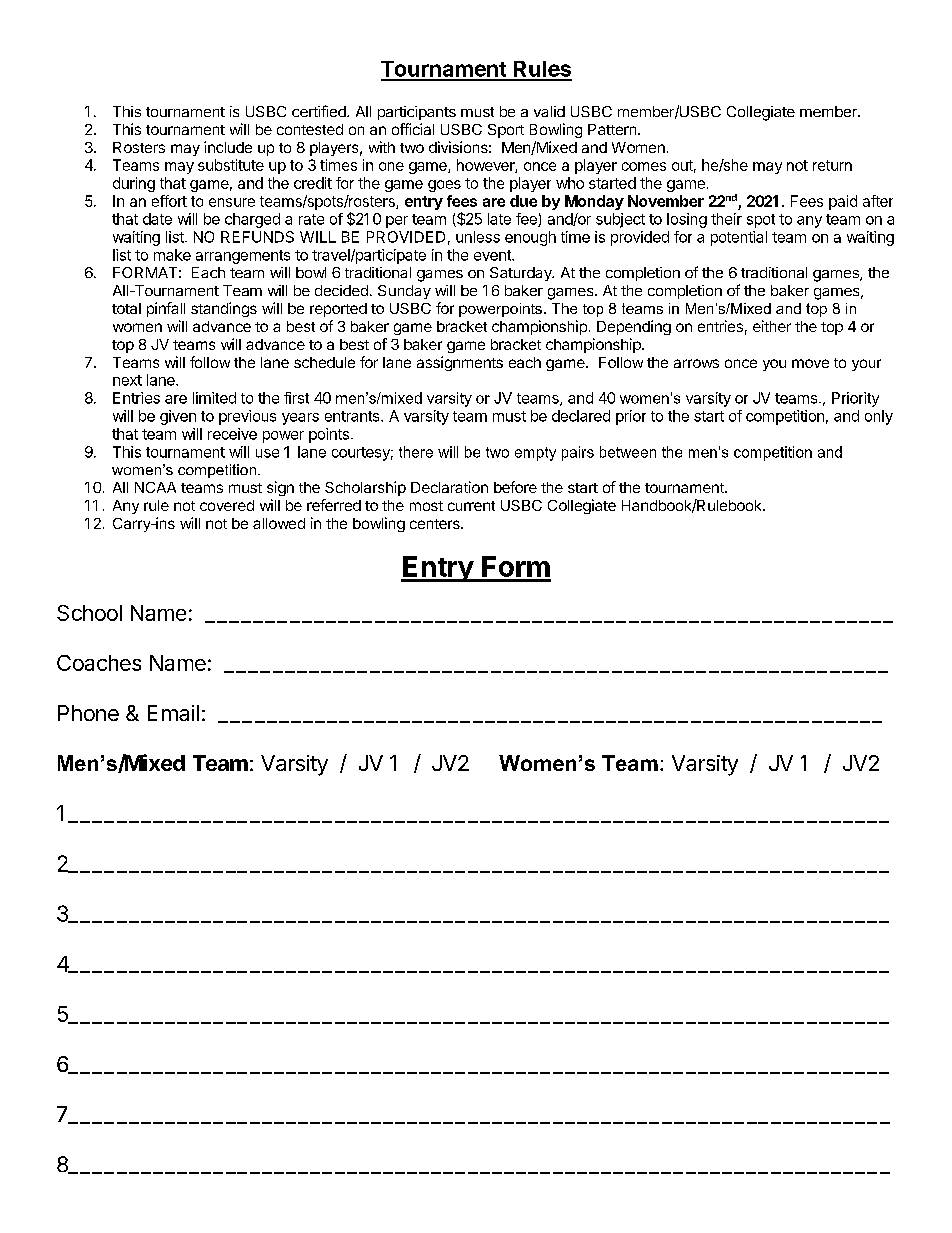  What do you see at coordinates (173, 713) in the screenshot?
I see `Email` at bounding box center [173, 713].
